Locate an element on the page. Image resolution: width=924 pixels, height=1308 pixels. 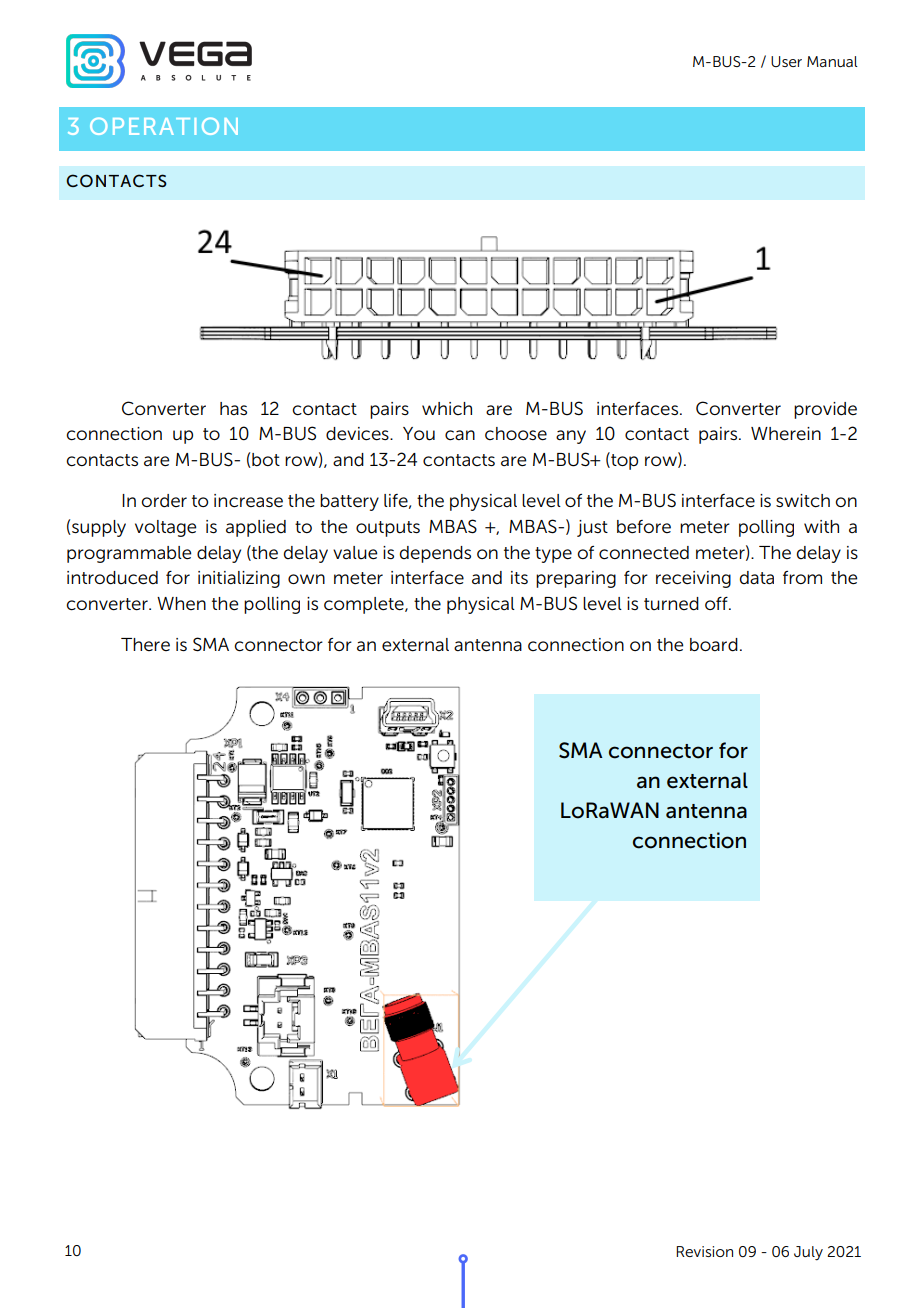
which is located at coordinates (447, 408).
